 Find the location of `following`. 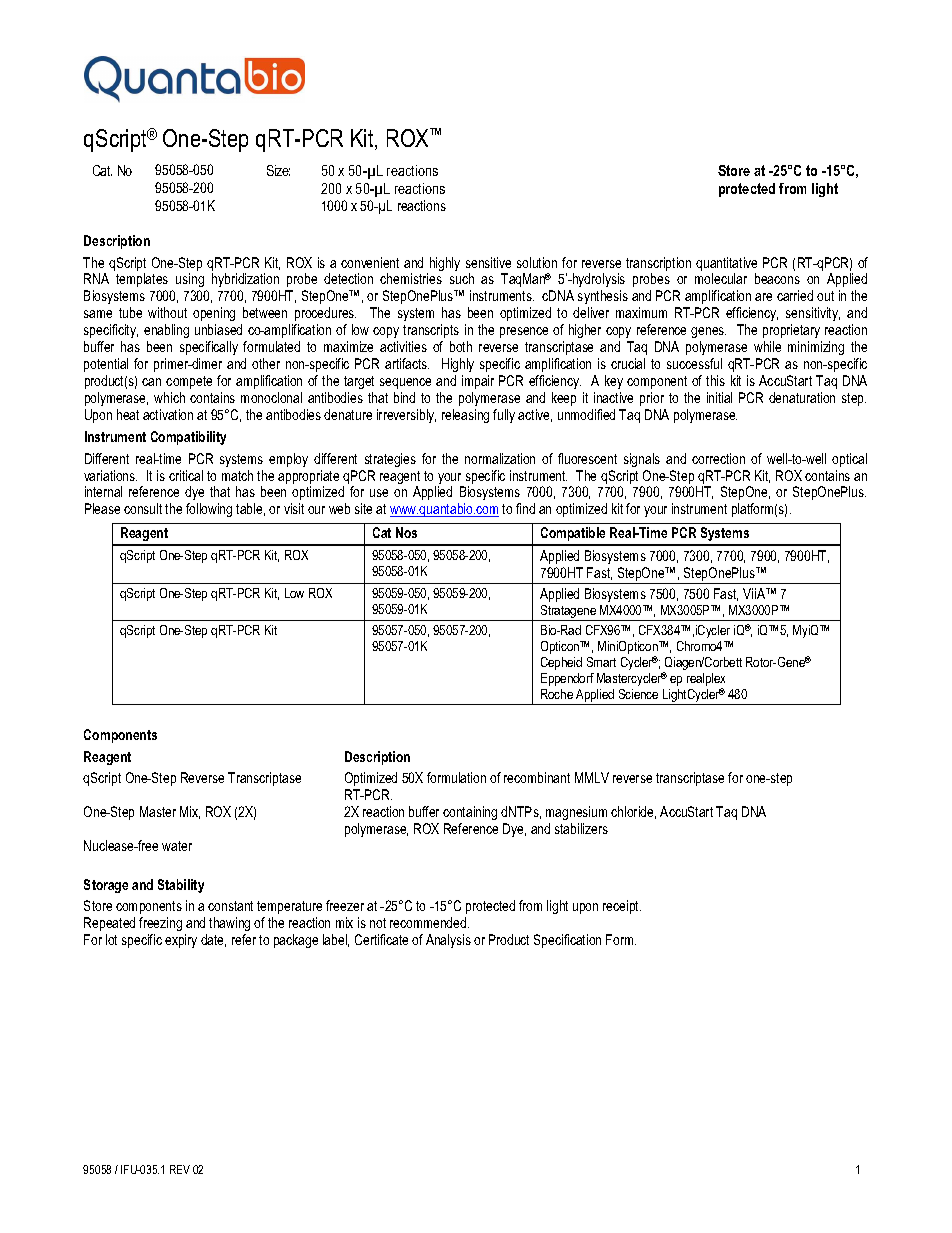

following is located at coordinates (209, 510).
